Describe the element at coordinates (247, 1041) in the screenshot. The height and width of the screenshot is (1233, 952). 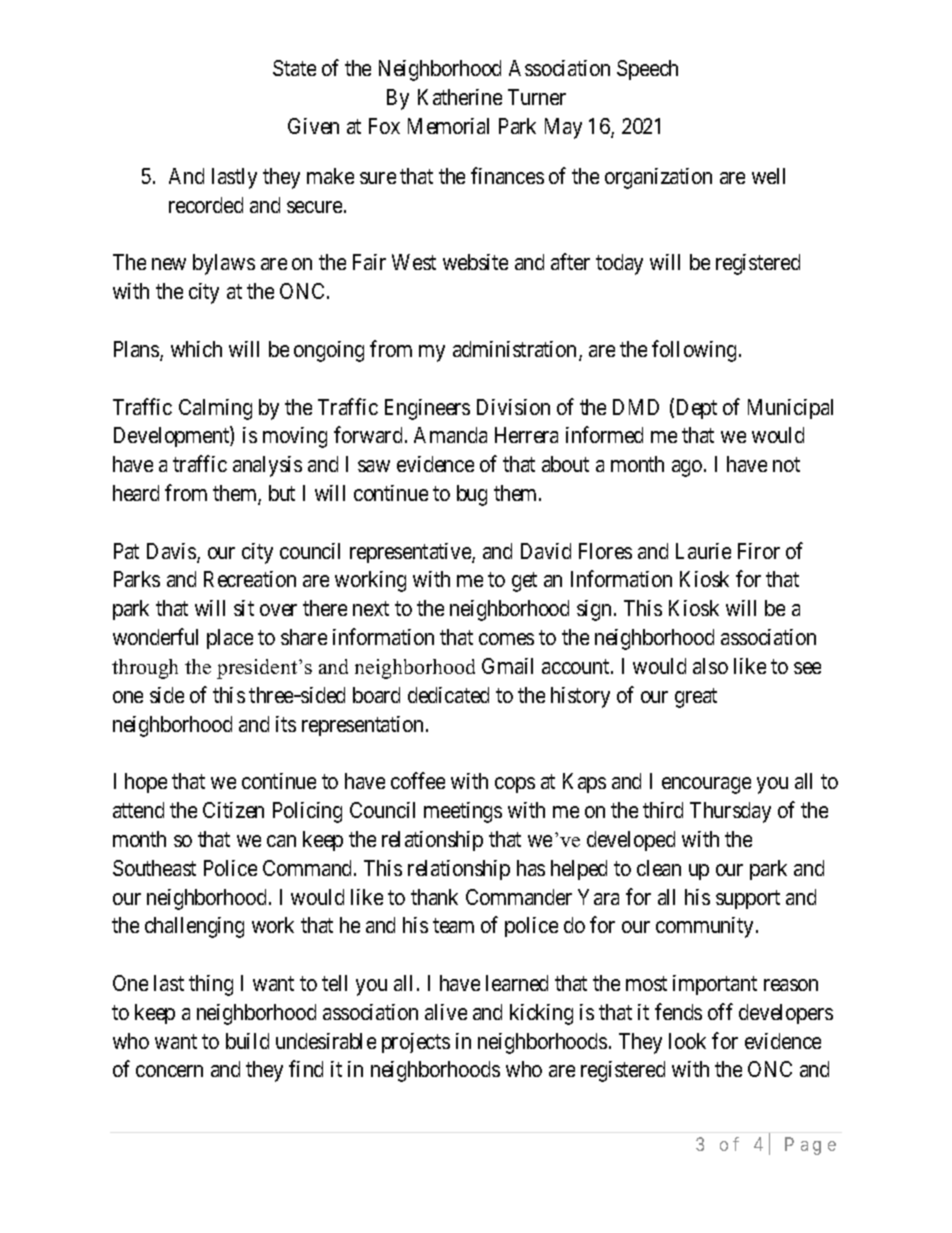
I see `build` at that location.
